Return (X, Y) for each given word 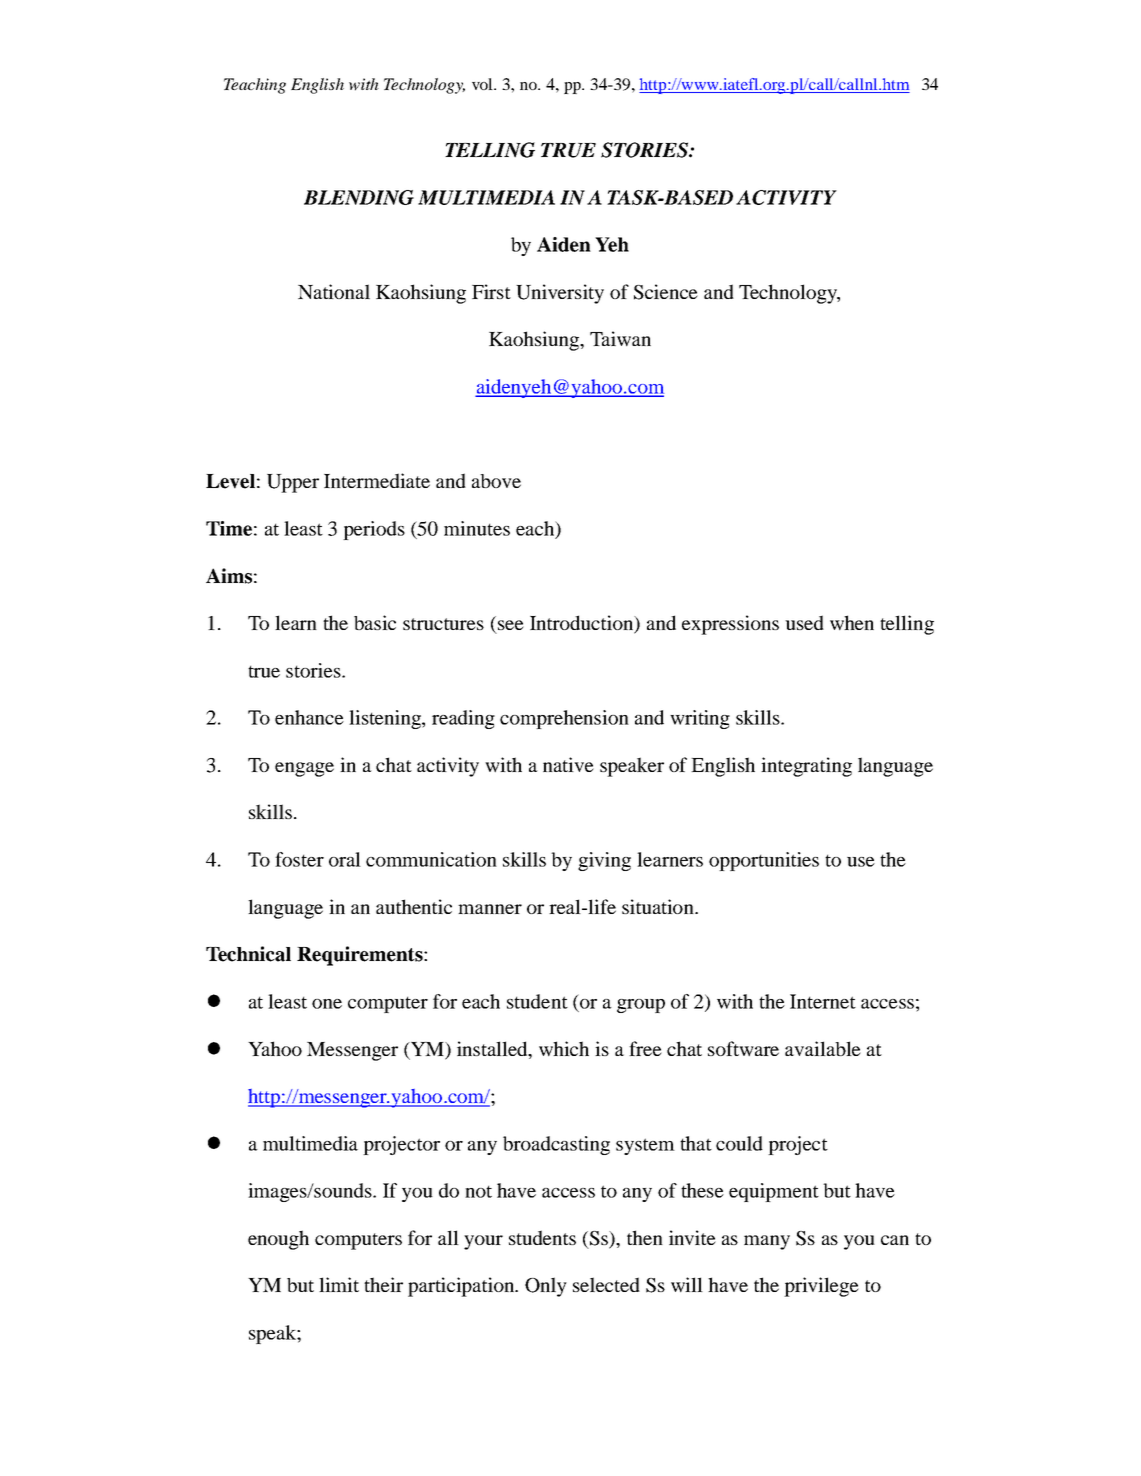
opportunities (764, 861)
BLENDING (359, 197)
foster (299, 859)
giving (604, 861)
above (496, 481)
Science (666, 292)
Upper (293, 483)
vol (484, 84)
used (804, 622)
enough (278, 1240)
